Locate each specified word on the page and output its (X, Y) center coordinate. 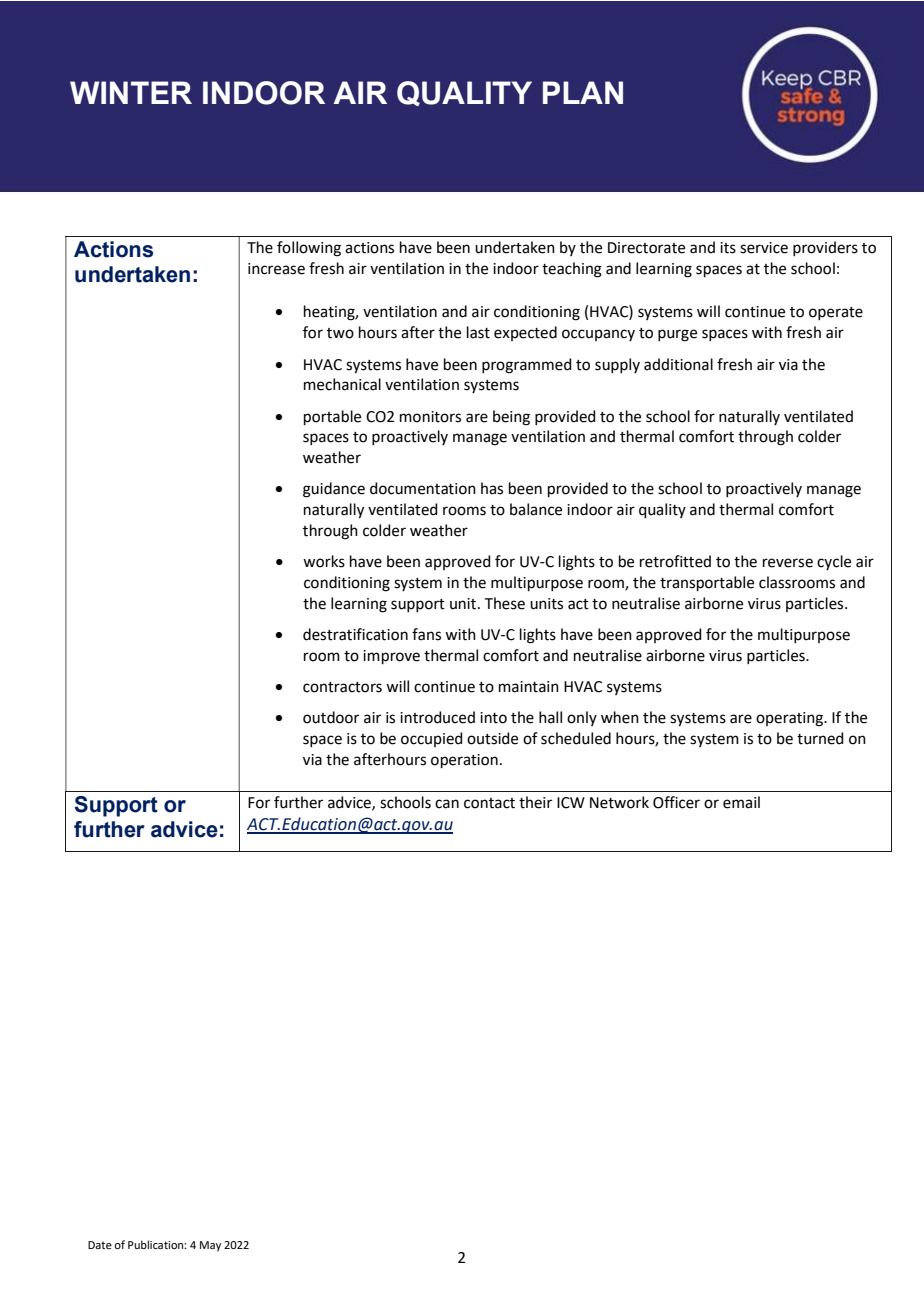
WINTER (131, 92)
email (741, 802)
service (764, 248)
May (210, 1246)
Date (100, 1245)
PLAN (583, 92)
